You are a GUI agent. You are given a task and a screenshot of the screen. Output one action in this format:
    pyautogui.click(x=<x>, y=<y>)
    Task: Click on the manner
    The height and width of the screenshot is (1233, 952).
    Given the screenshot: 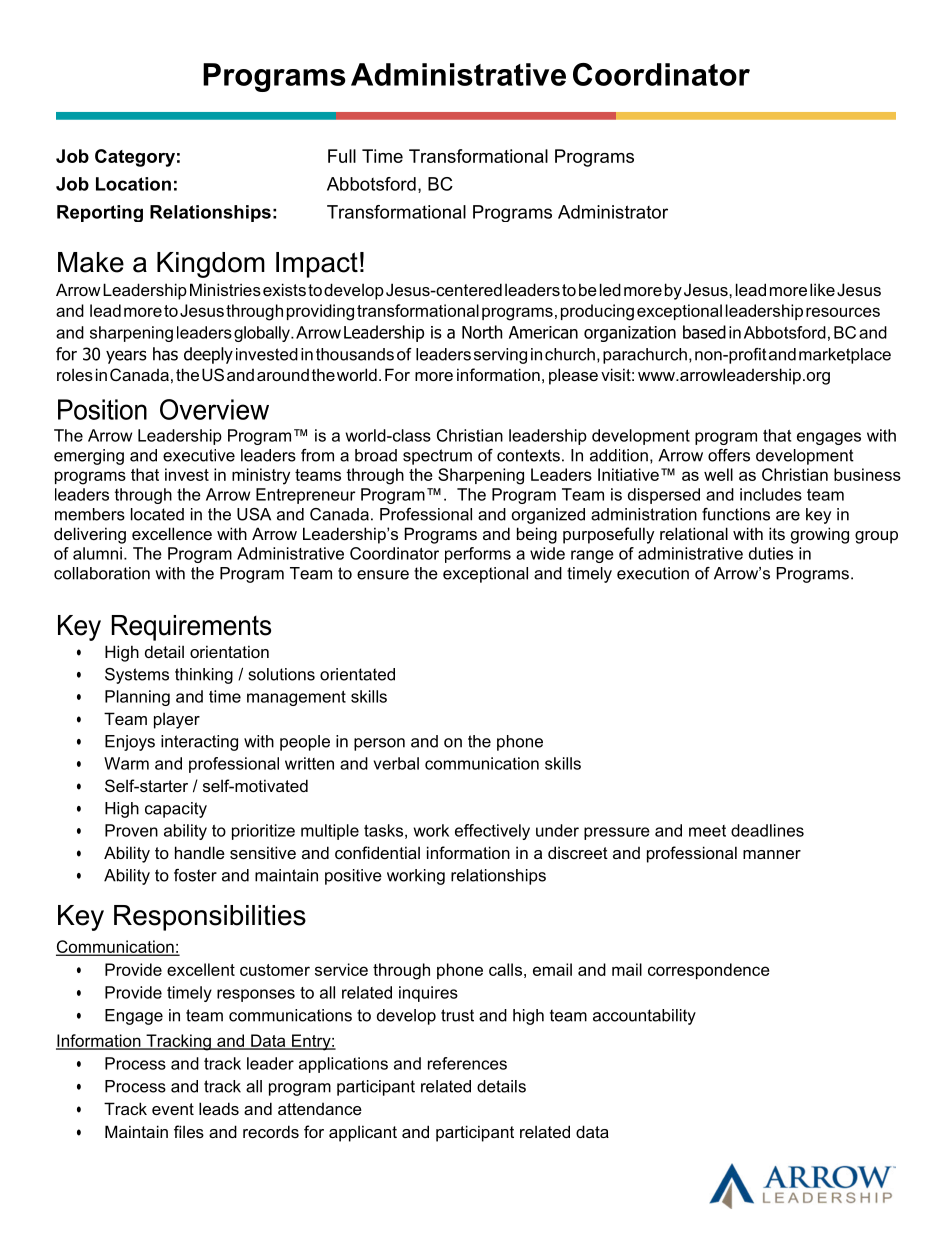 What is the action you would take?
    pyautogui.click(x=772, y=854)
